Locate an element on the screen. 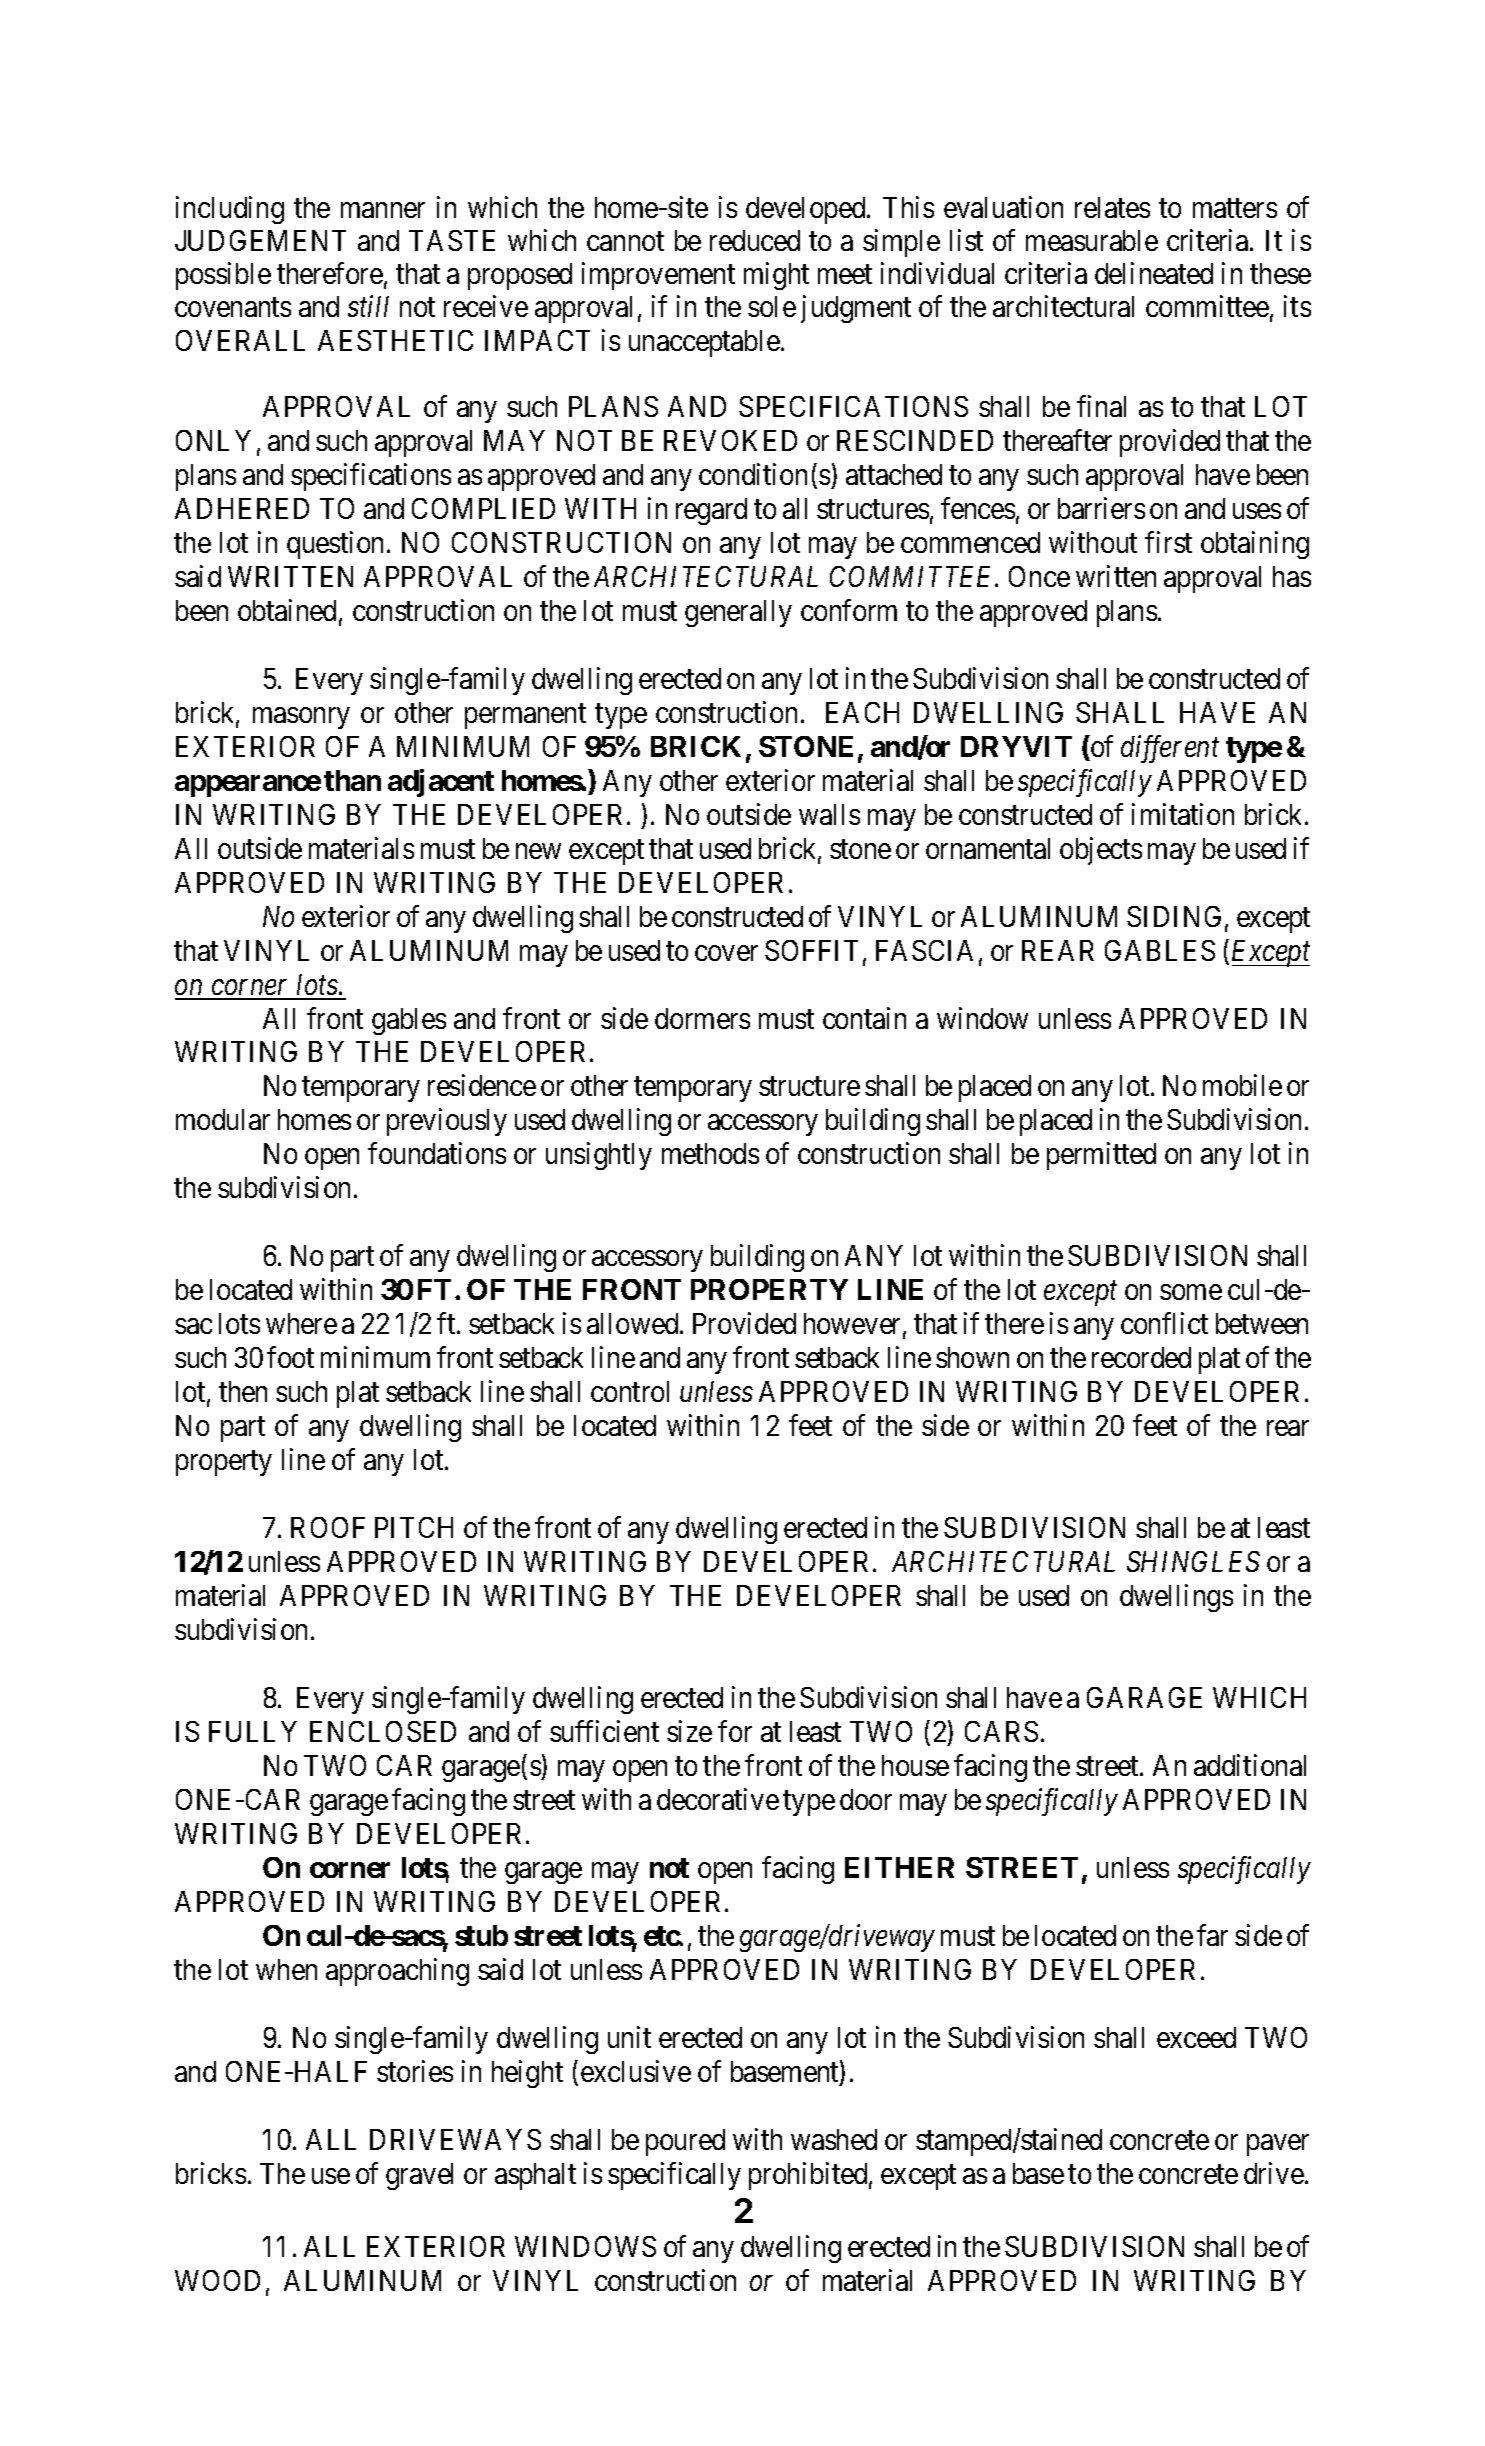 The image size is (1485, 2446). WOOD is located at coordinates (217, 2280).
